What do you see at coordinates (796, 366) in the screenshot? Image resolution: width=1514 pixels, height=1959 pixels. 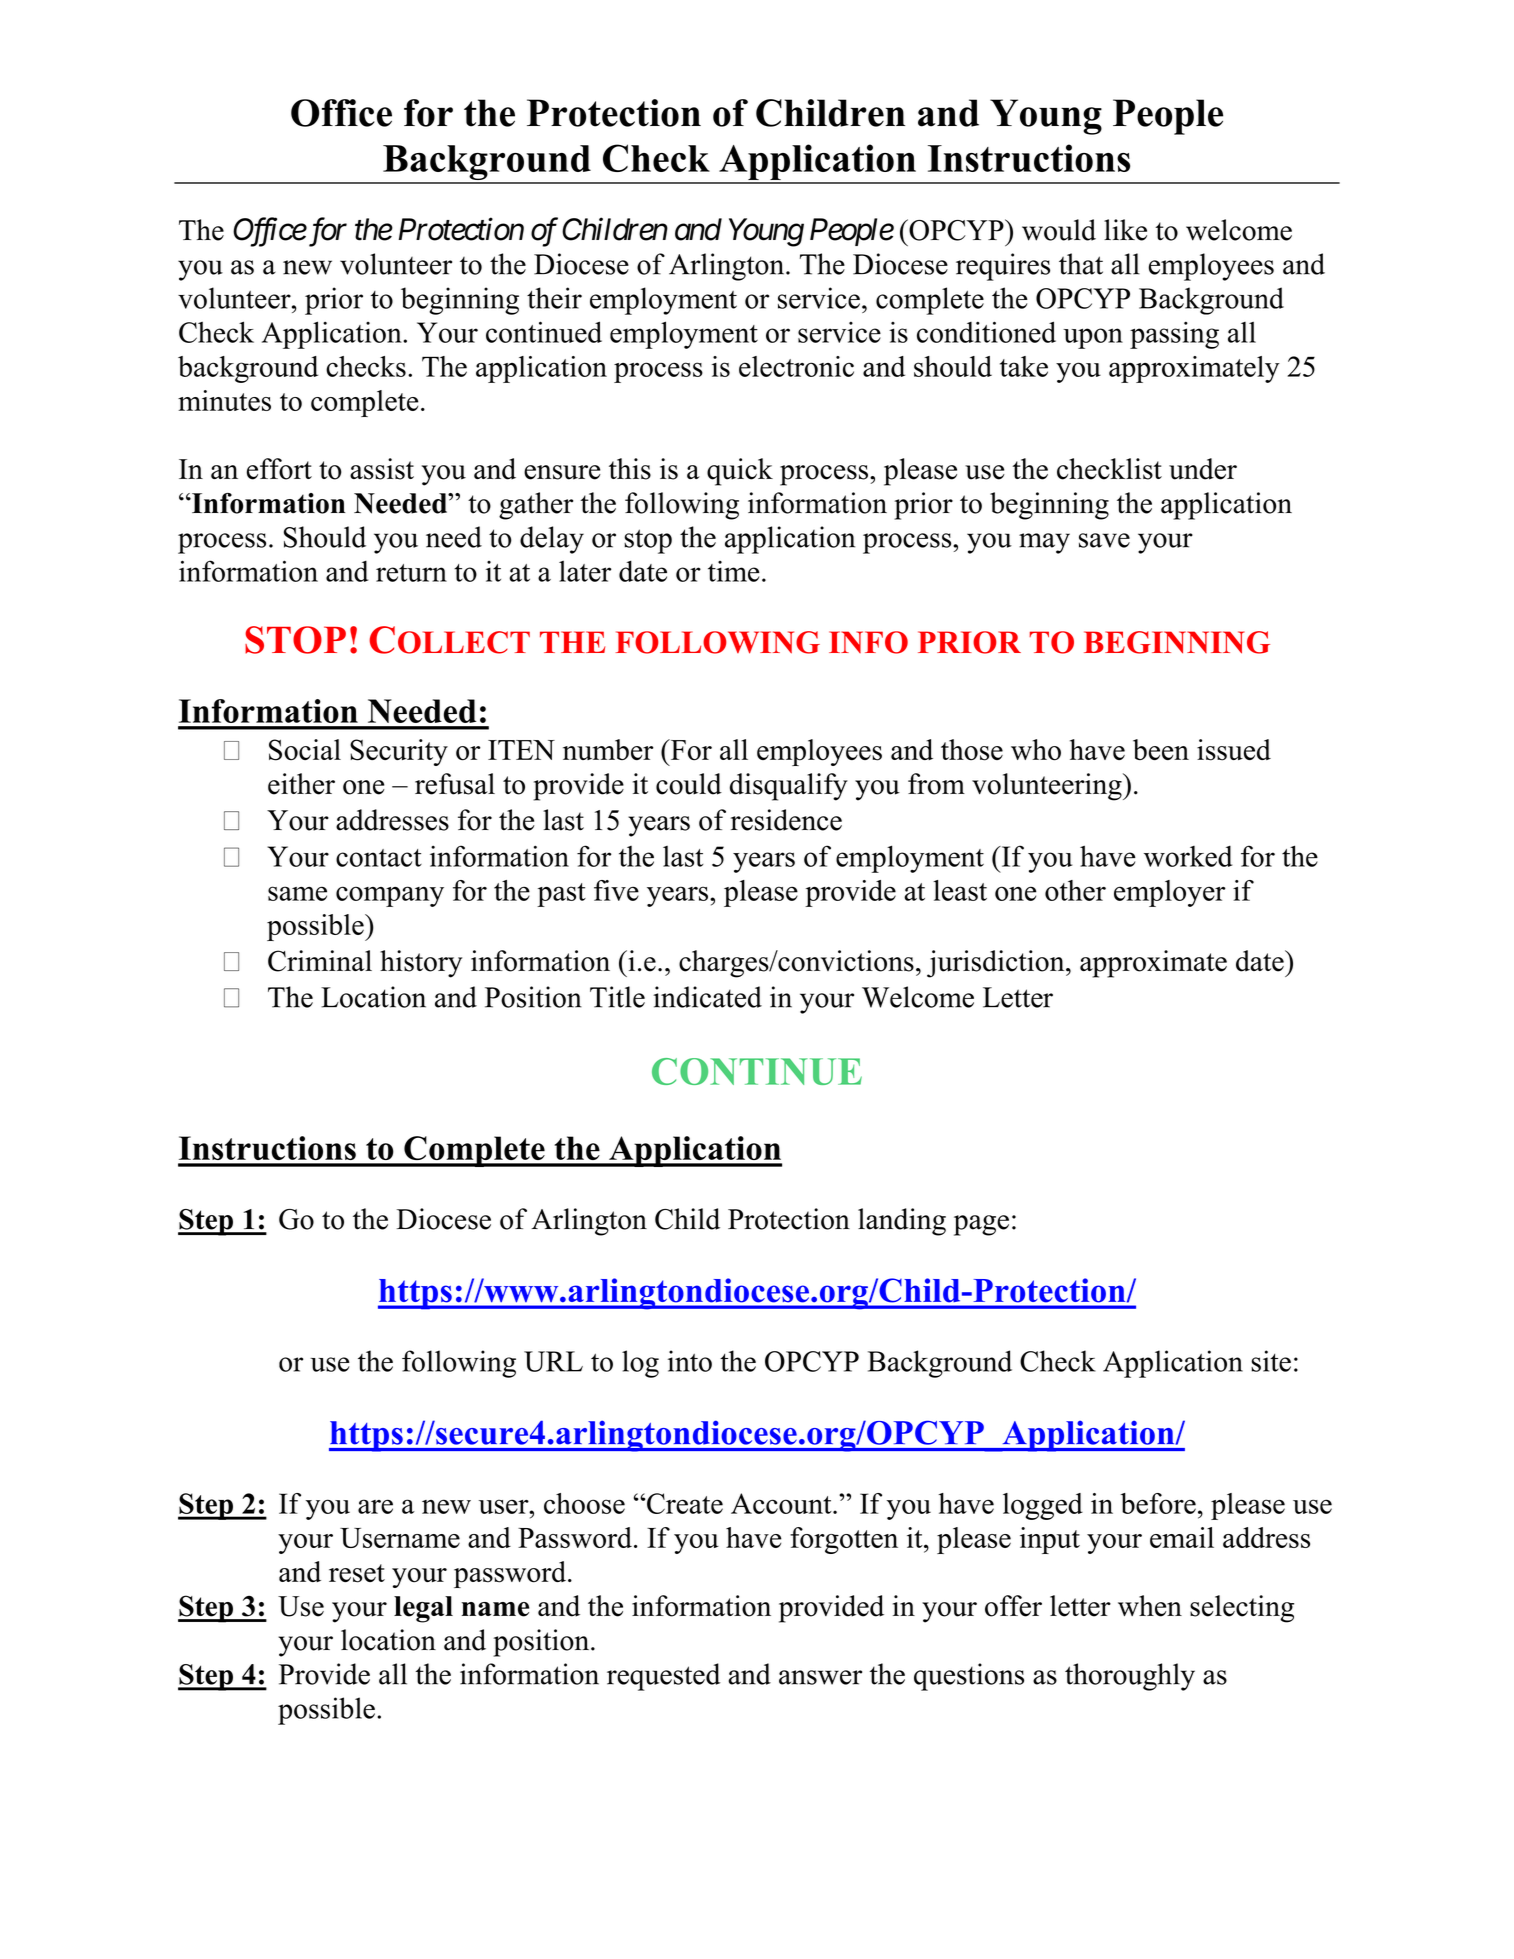 I see `electronic` at bounding box center [796, 366].
